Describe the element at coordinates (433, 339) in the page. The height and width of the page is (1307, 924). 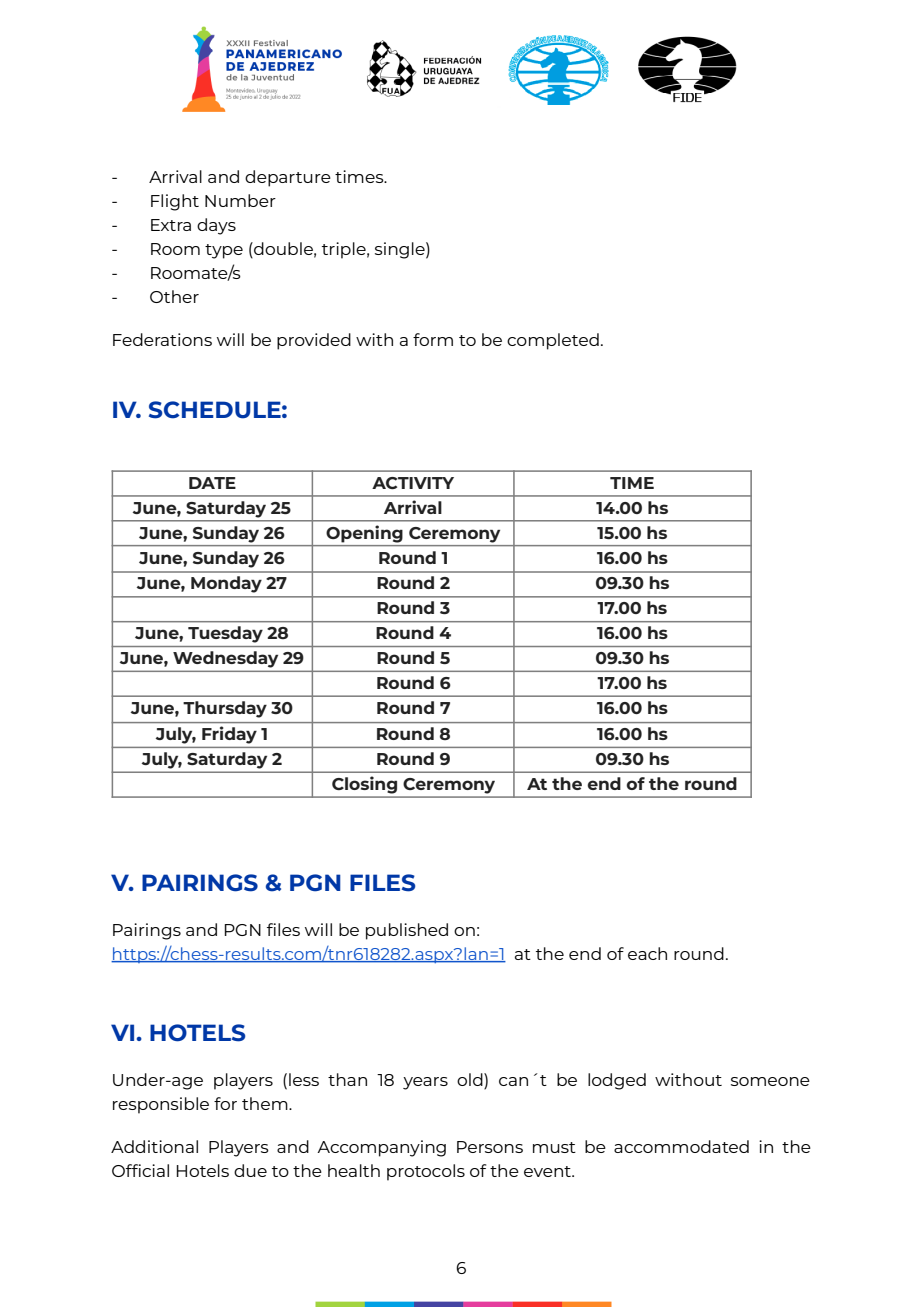
I see `form` at that location.
